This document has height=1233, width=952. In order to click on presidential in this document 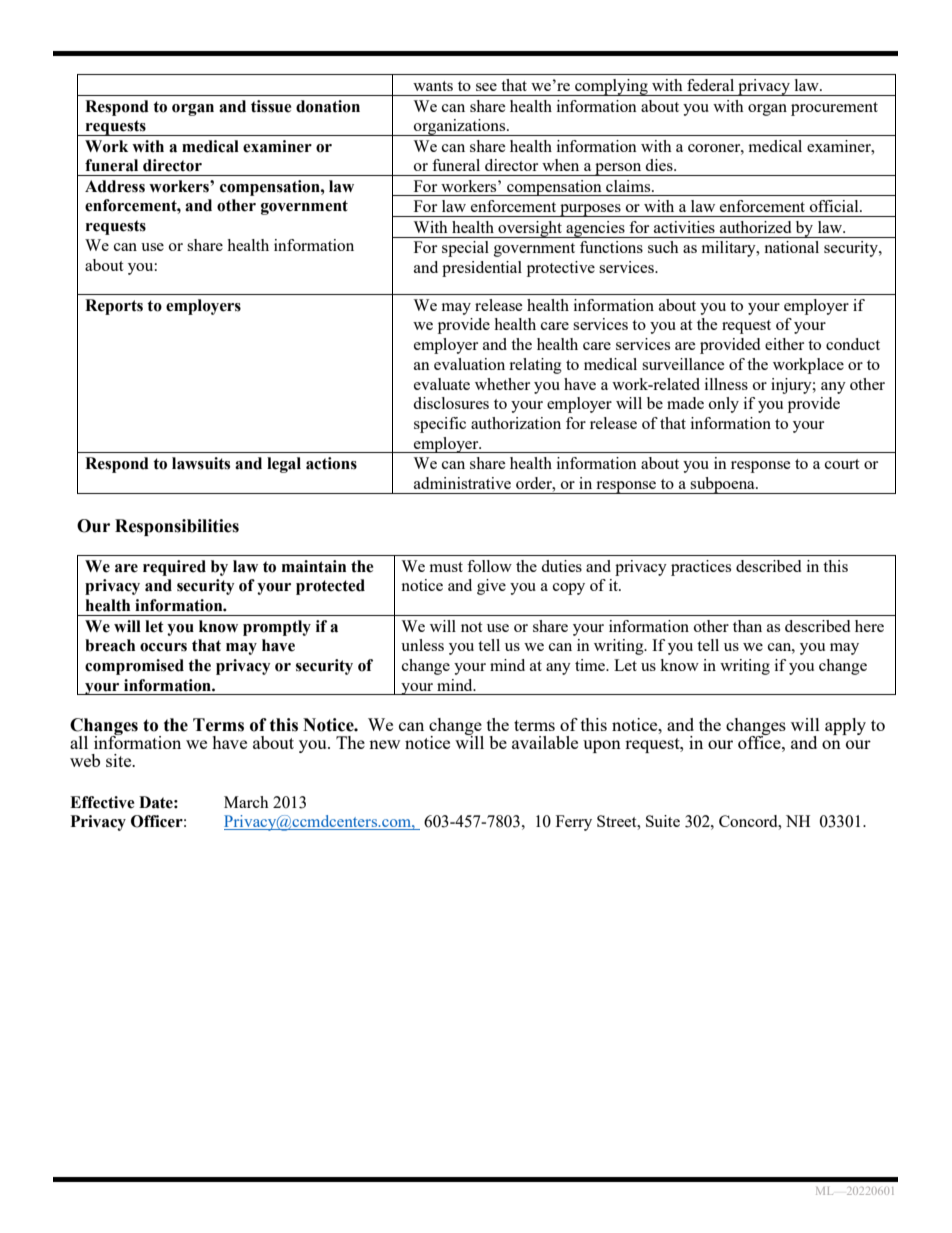, I will do `click(482, 269)`.
